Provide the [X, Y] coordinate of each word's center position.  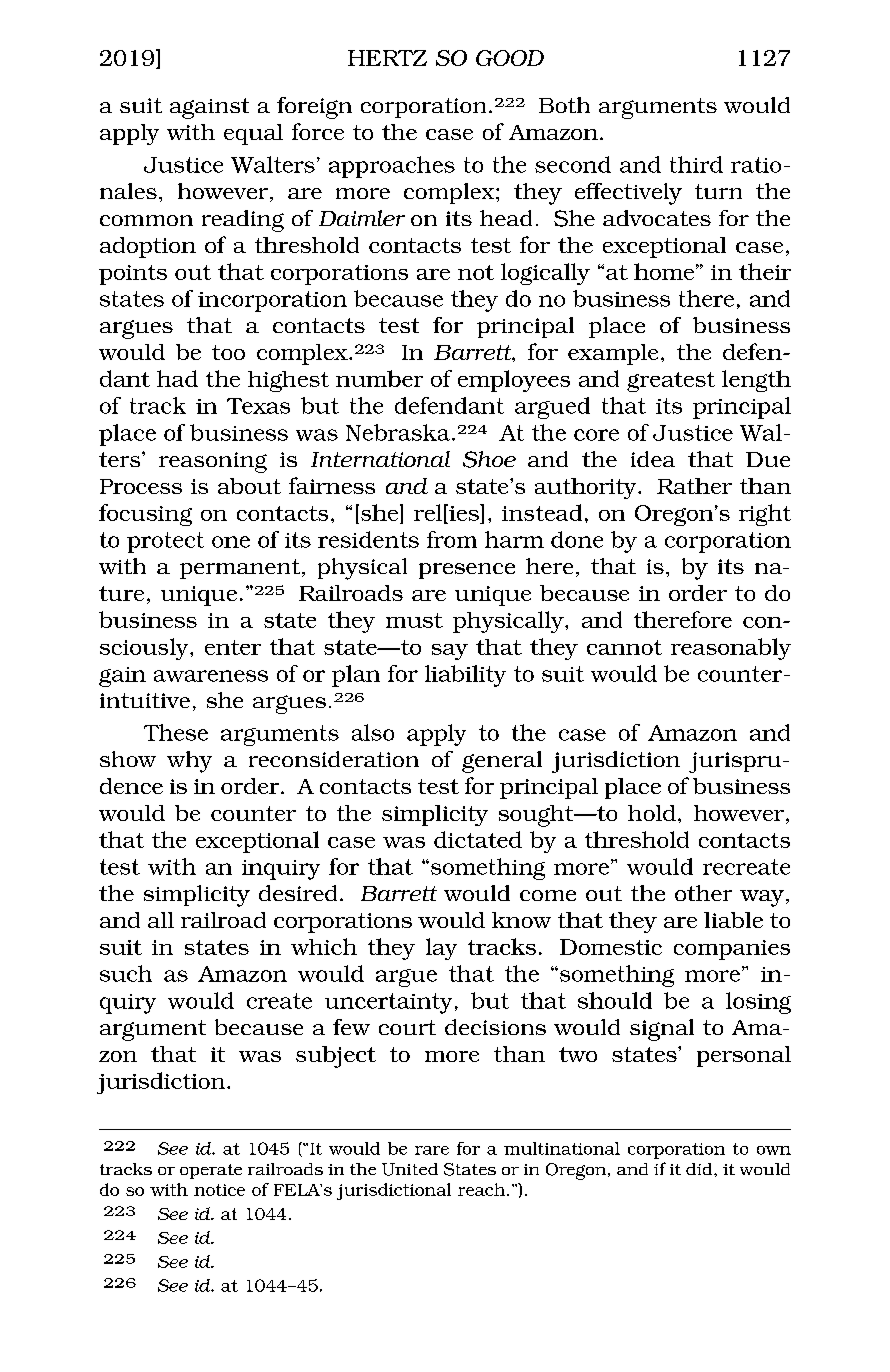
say [450, 652]
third [696, 164]
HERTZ [387, 58]
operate [211, 1171]
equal [253, 134]
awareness [211, 676]
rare [432, 1150]
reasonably [731, 649]
